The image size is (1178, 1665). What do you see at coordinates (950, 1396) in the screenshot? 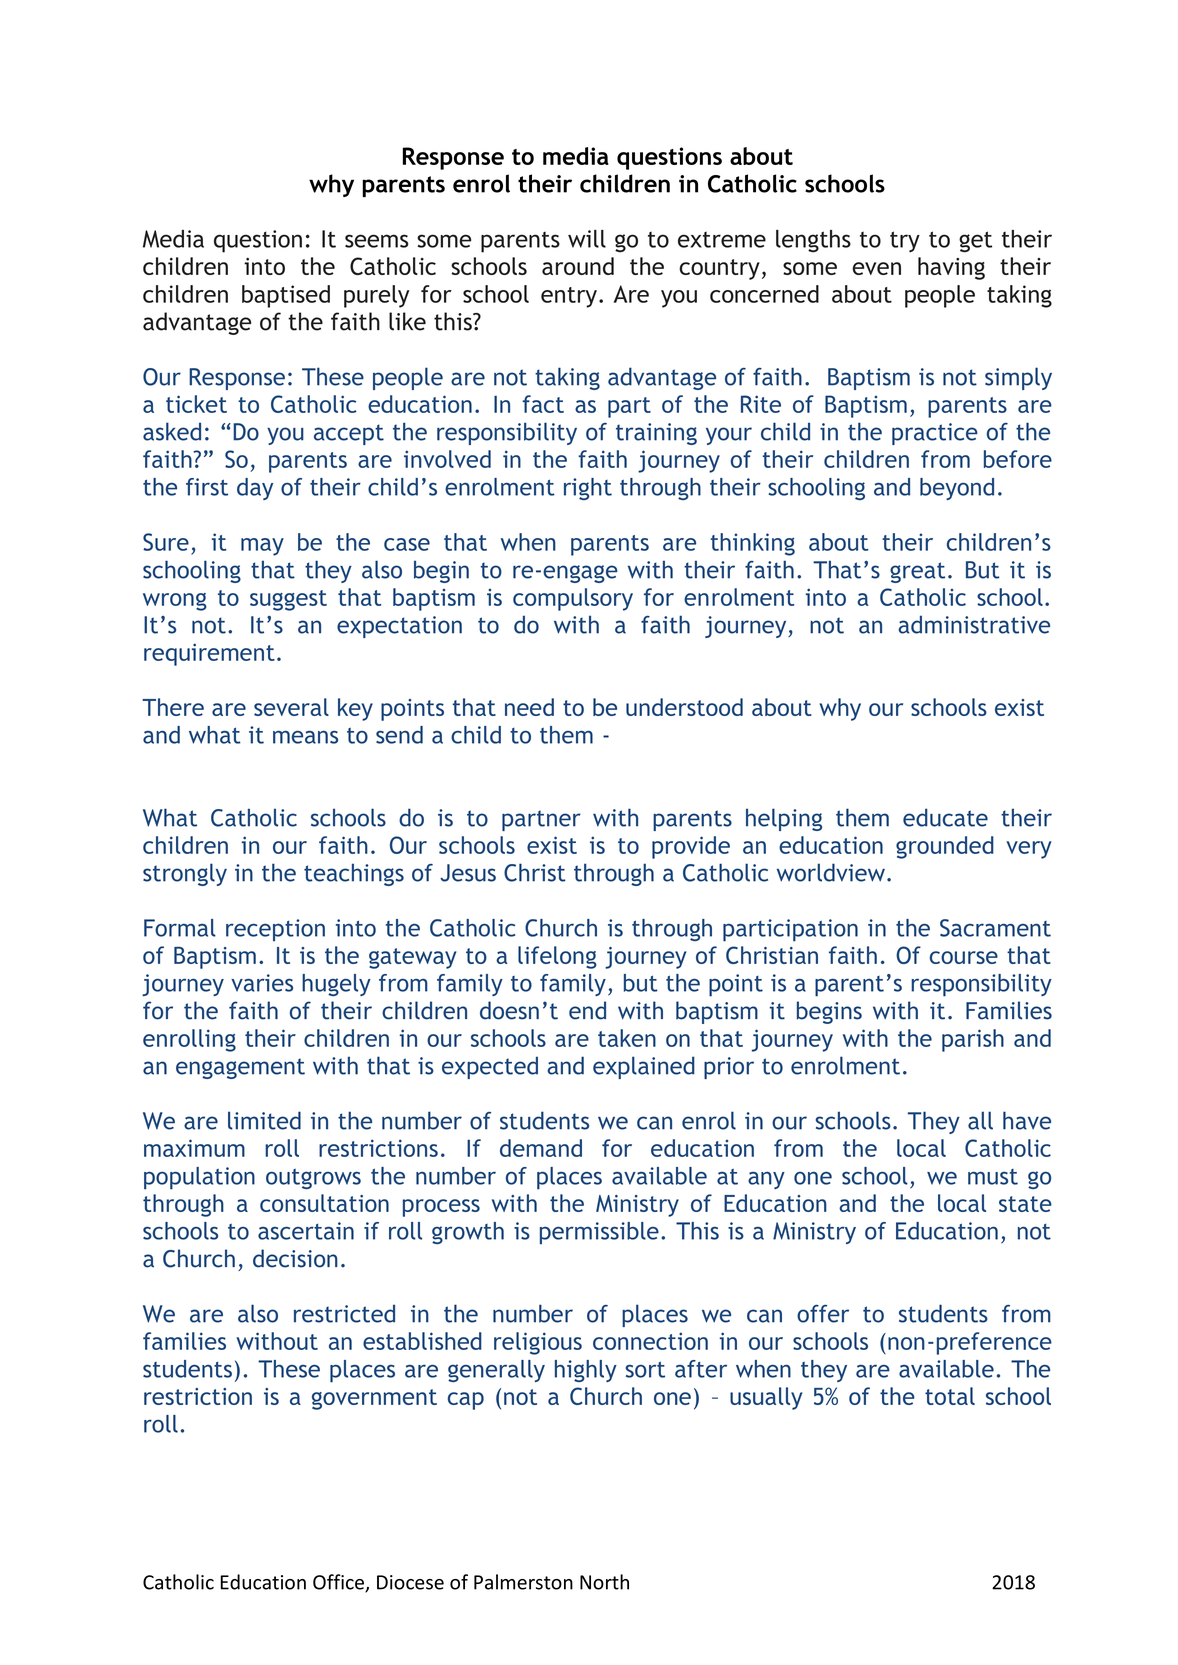
I see `total` at bounding box center [950, 1396].
